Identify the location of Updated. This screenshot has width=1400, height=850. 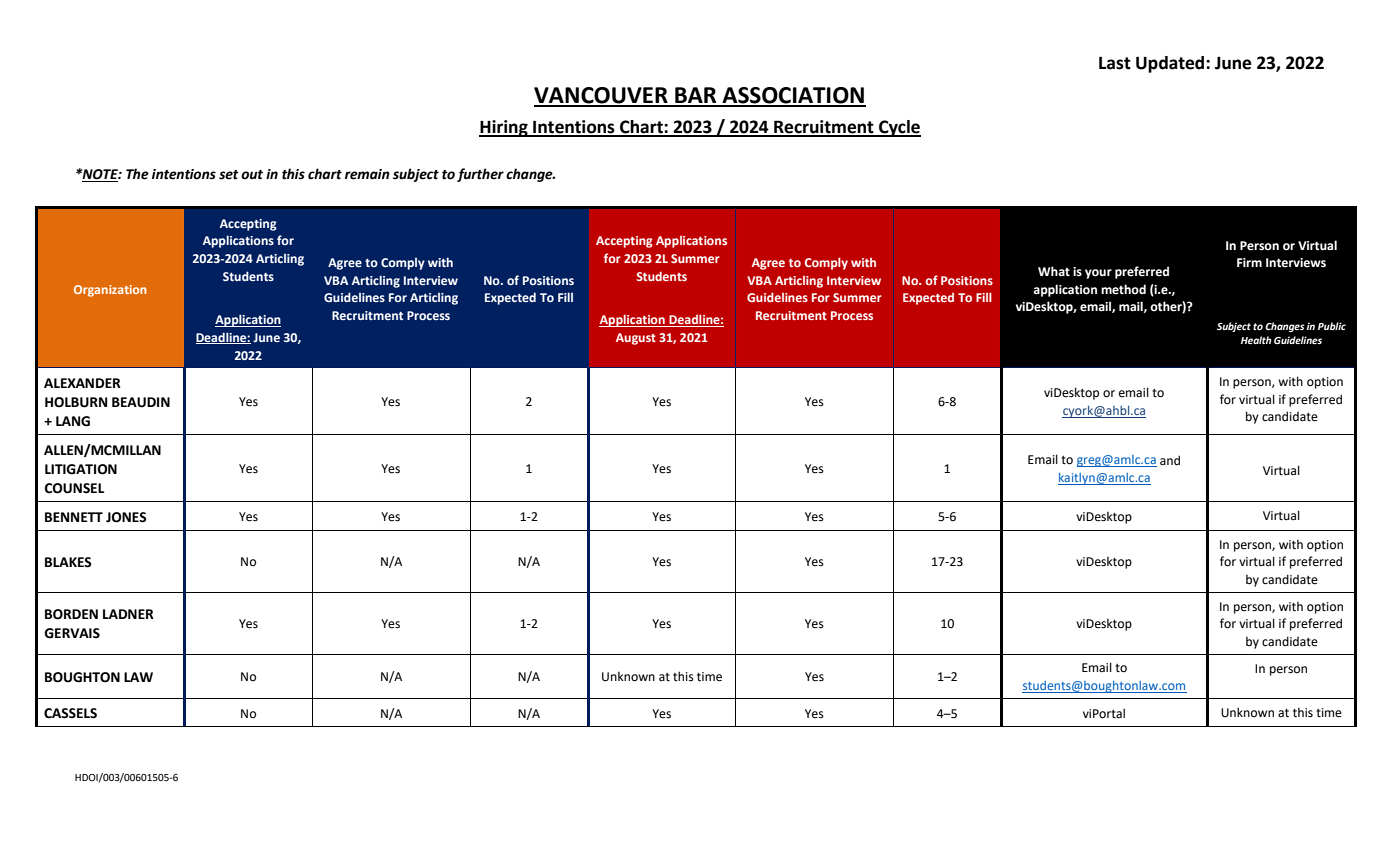
(1171, 64).
